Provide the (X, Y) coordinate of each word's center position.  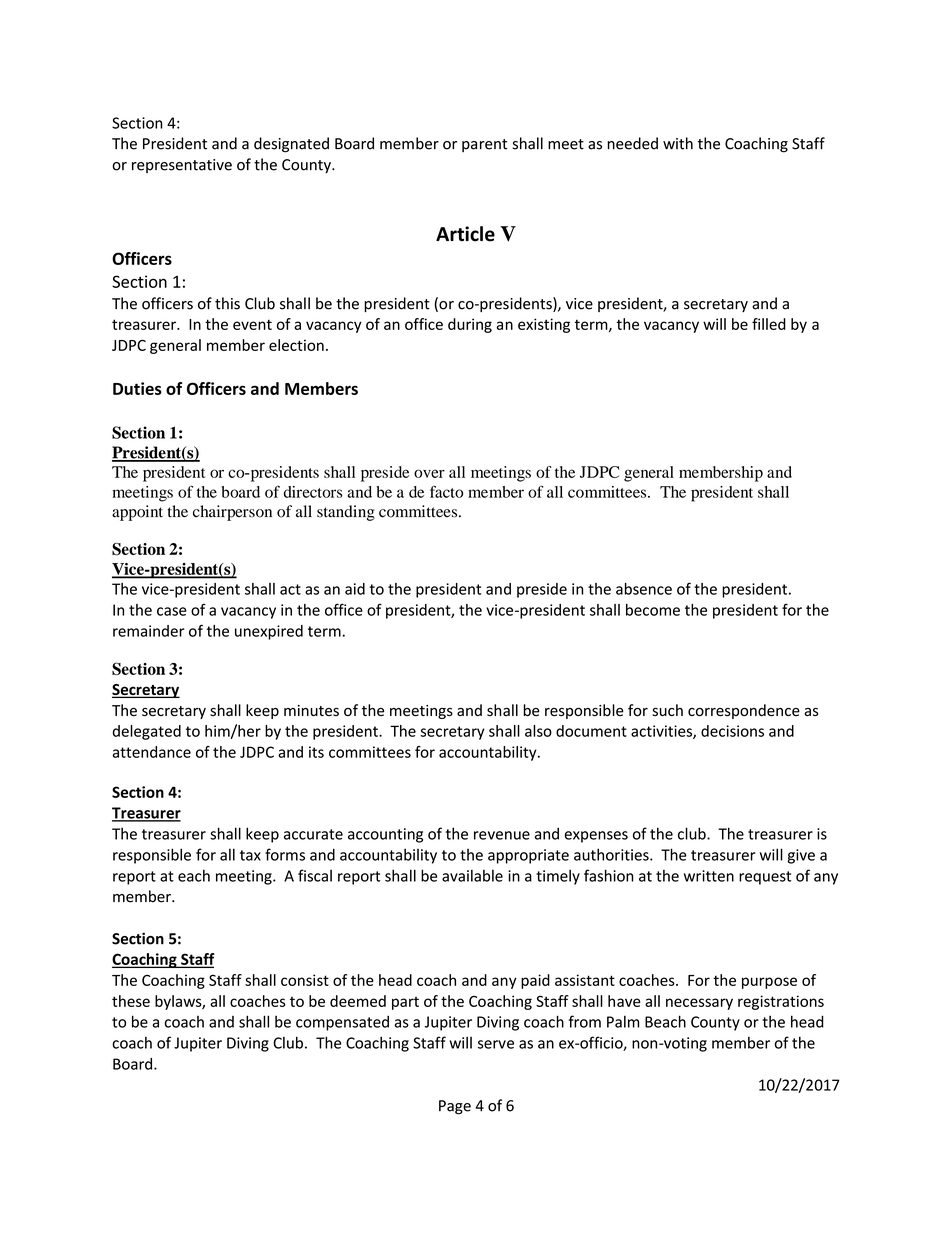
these (131, 1001)
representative (182, 166)
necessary (699, 1004)
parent (484, 145)
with (678, 143)
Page (455, 1107)
